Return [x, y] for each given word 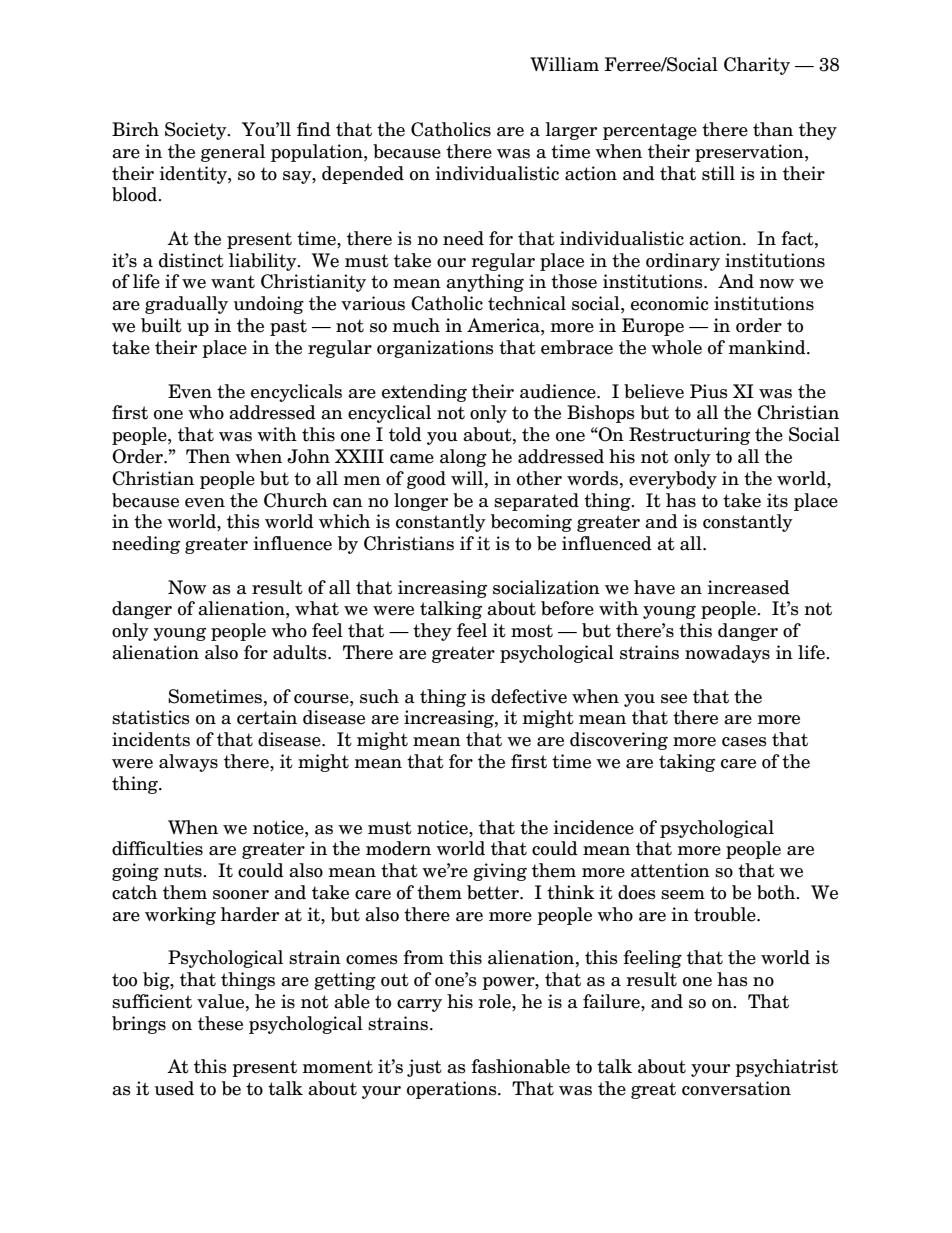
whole [676, 347]
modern [398, 848]
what [317, 608]
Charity [757, 66]
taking [687, 763]
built [161, 325]
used [174, 1088]
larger [571, 131]
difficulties [157, 848]
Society [197, 131]
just [424, 1068]
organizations [435, 349]
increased [748, 587]
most [532, 631]
